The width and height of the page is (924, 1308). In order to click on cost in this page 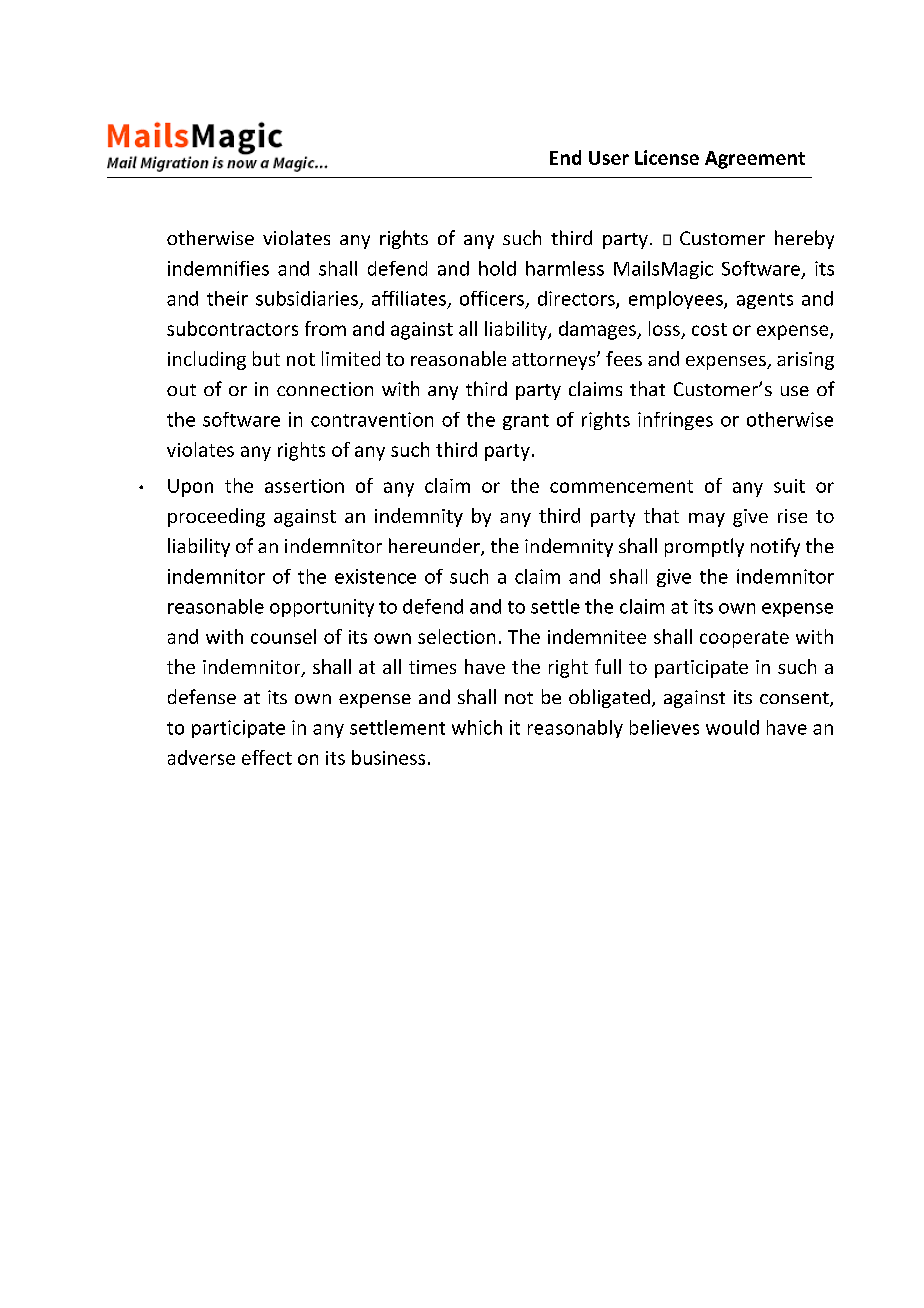, I will do `click(709, 329)`.
